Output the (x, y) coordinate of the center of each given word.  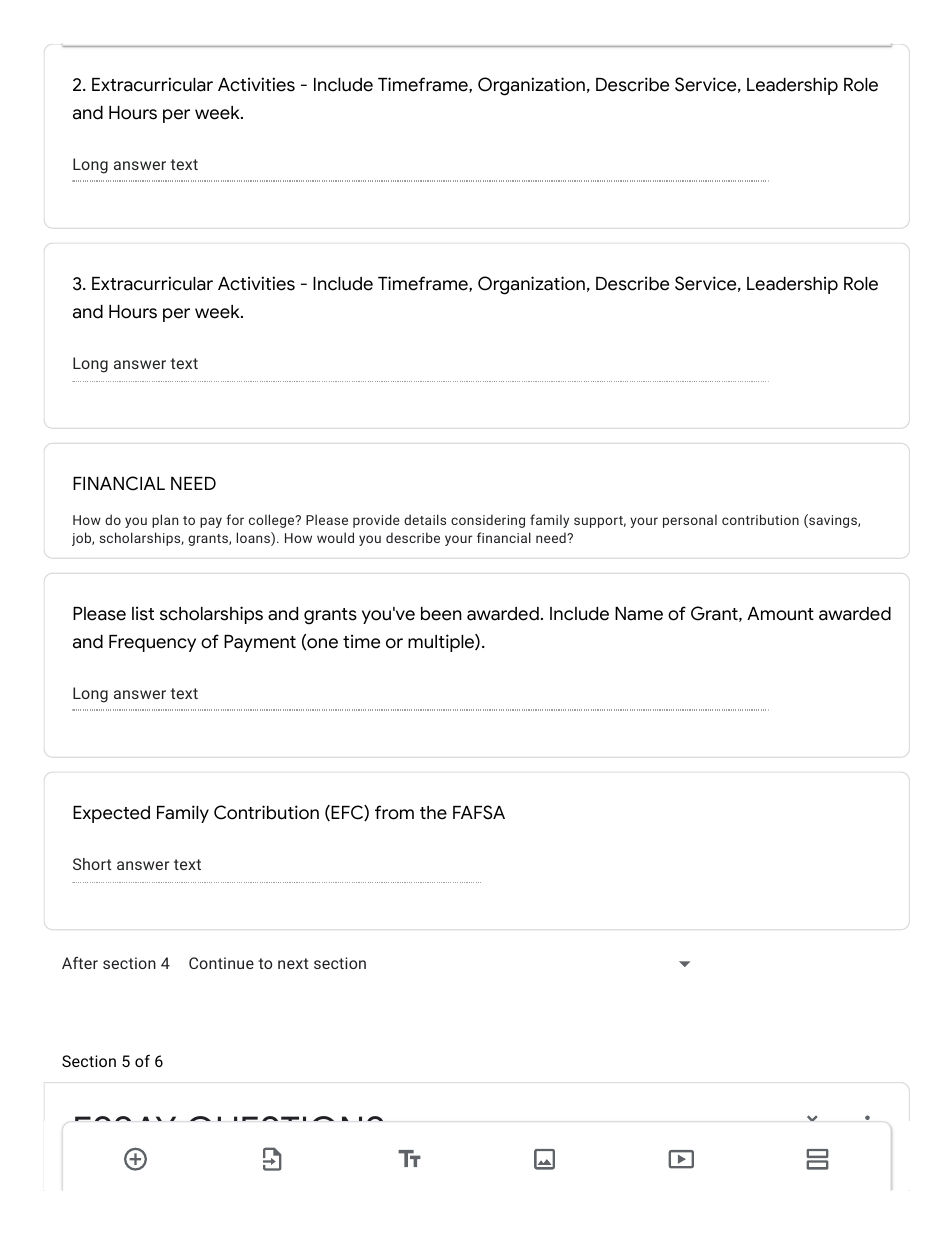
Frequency (152, 643)
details (425, 519)
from (394, 812)
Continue (221, 963)
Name (639, 614)
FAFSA (479, 812)
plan (165, 521)
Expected (111, 814)
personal (690, 521)
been (441, 614)
